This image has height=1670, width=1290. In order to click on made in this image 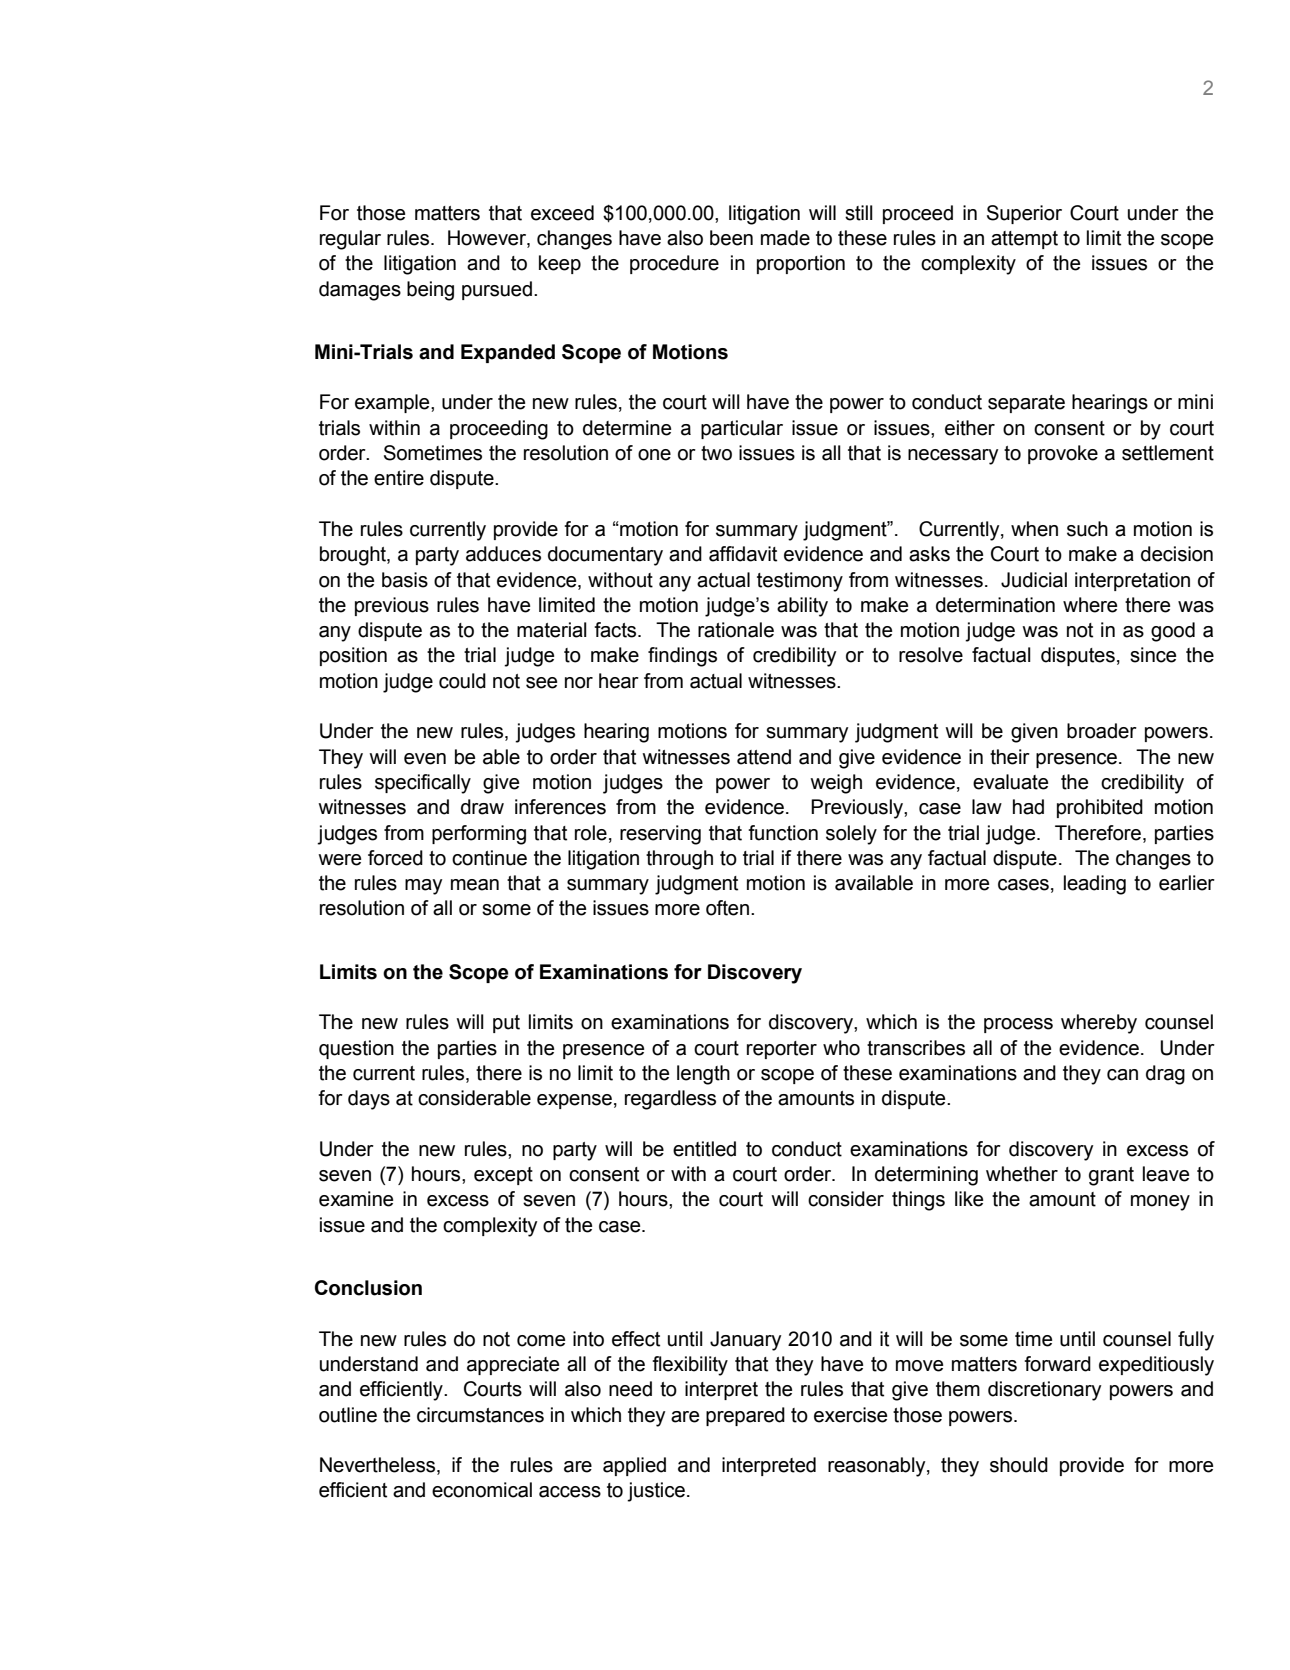, I will do `click(785, 238)`.
